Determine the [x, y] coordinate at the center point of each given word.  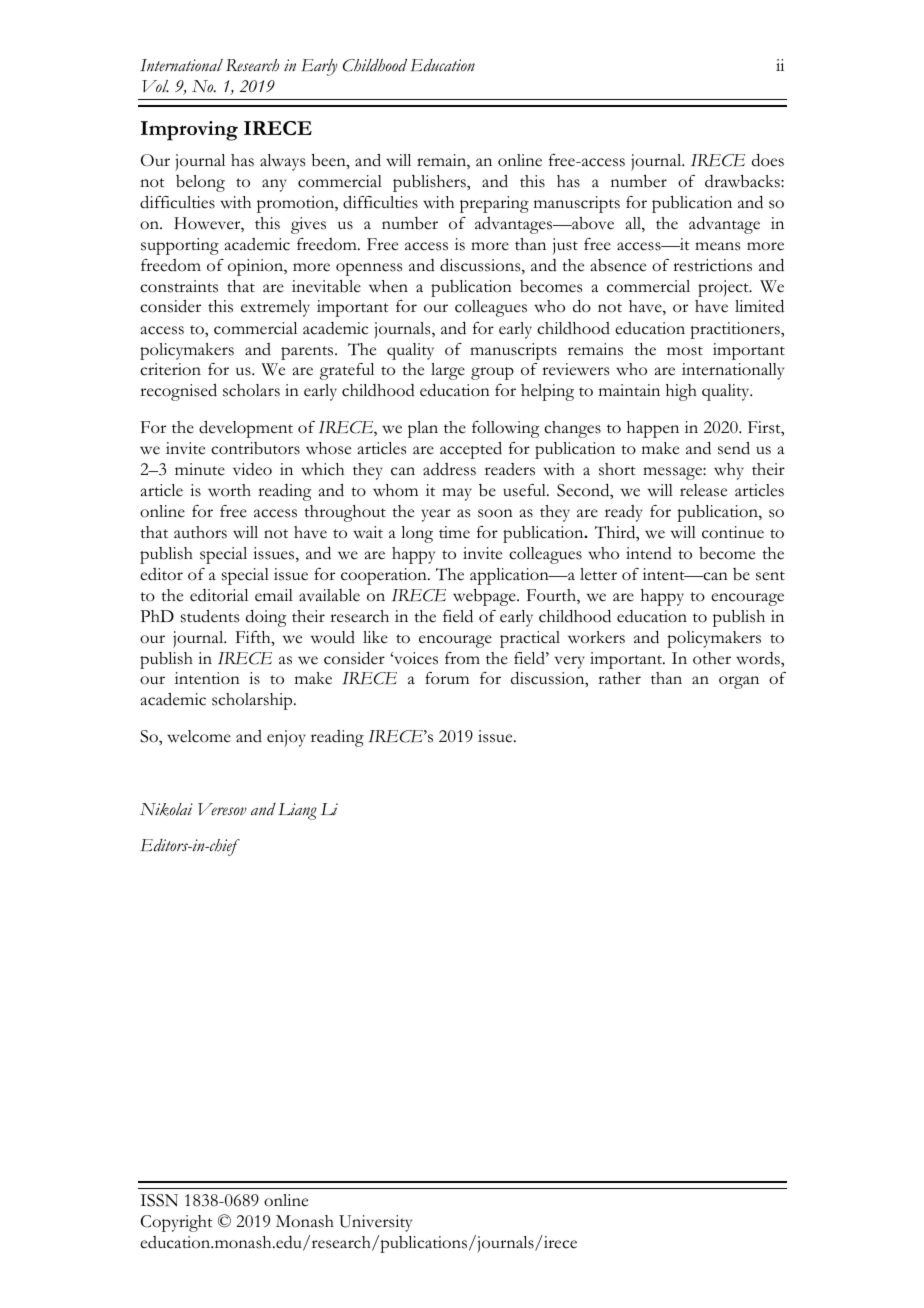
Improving [189, 131]
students [210, 616]
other [712, 658]
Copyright [177, 1223]
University [375, 1223]
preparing [494, 204]
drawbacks [743, 181]
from [462, 658]
